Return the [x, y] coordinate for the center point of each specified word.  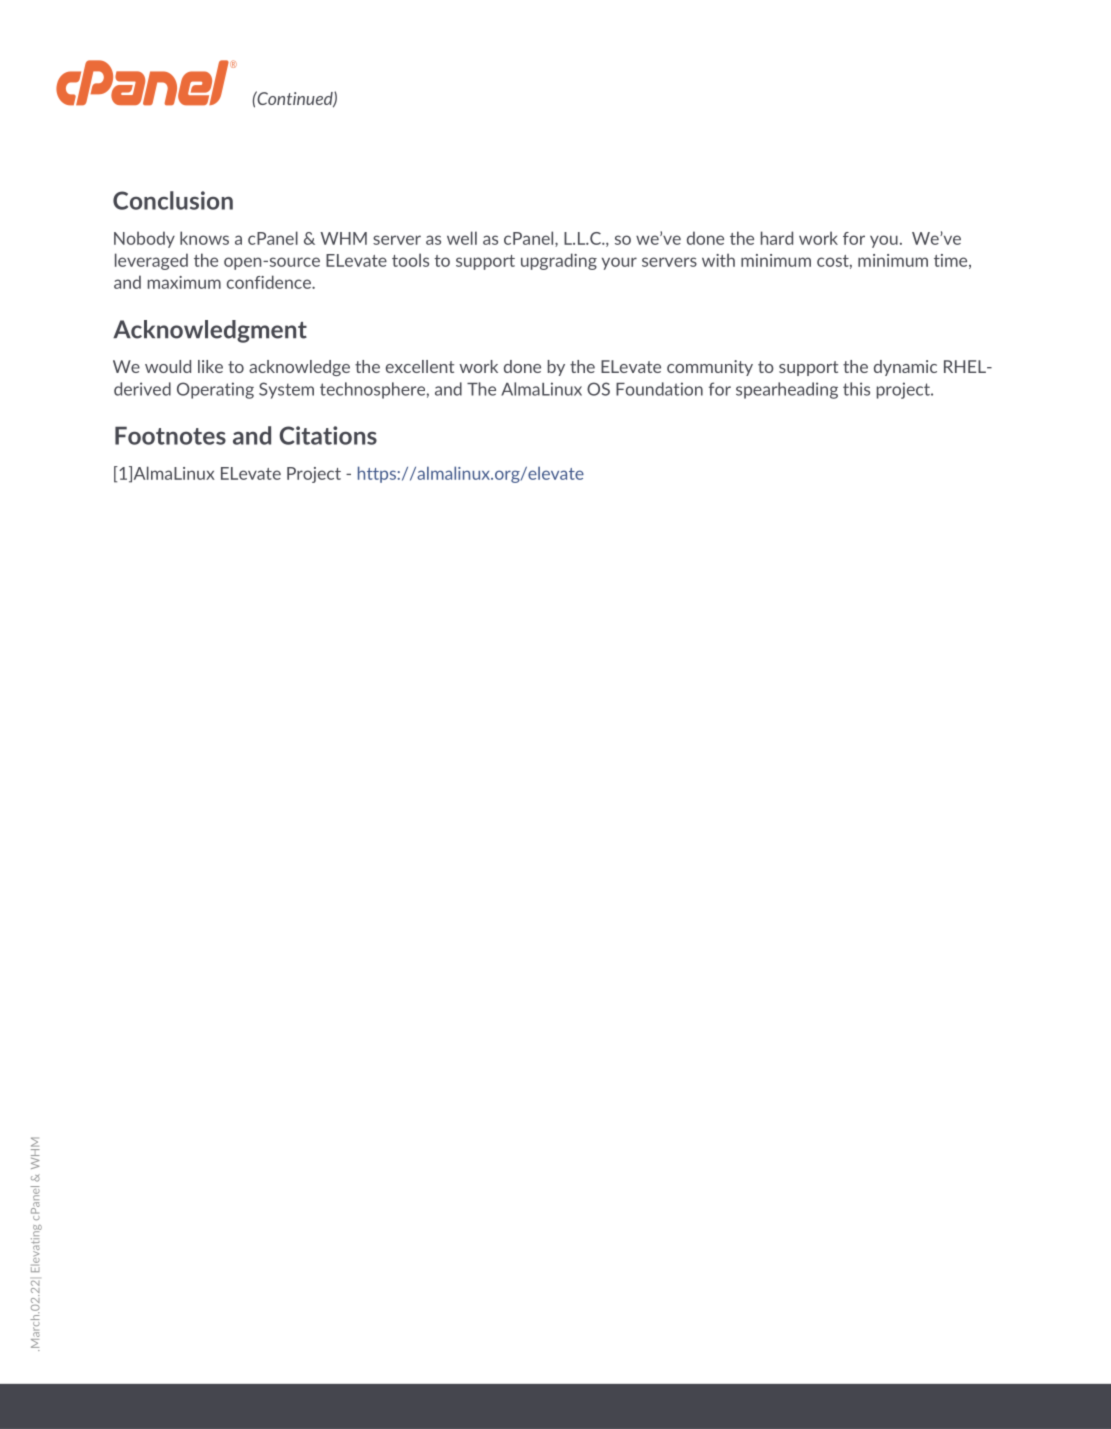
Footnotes [170, 435]
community [710, 368]
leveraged [151, 261]
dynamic [905, 368]
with [718, 260]
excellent [420, 366]
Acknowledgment [210, 331]
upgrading [559, 261]
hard [777, 238]
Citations [328, 435]
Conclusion [173, 200]
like [210, 366]
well [462, 238]
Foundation [659, 389]
